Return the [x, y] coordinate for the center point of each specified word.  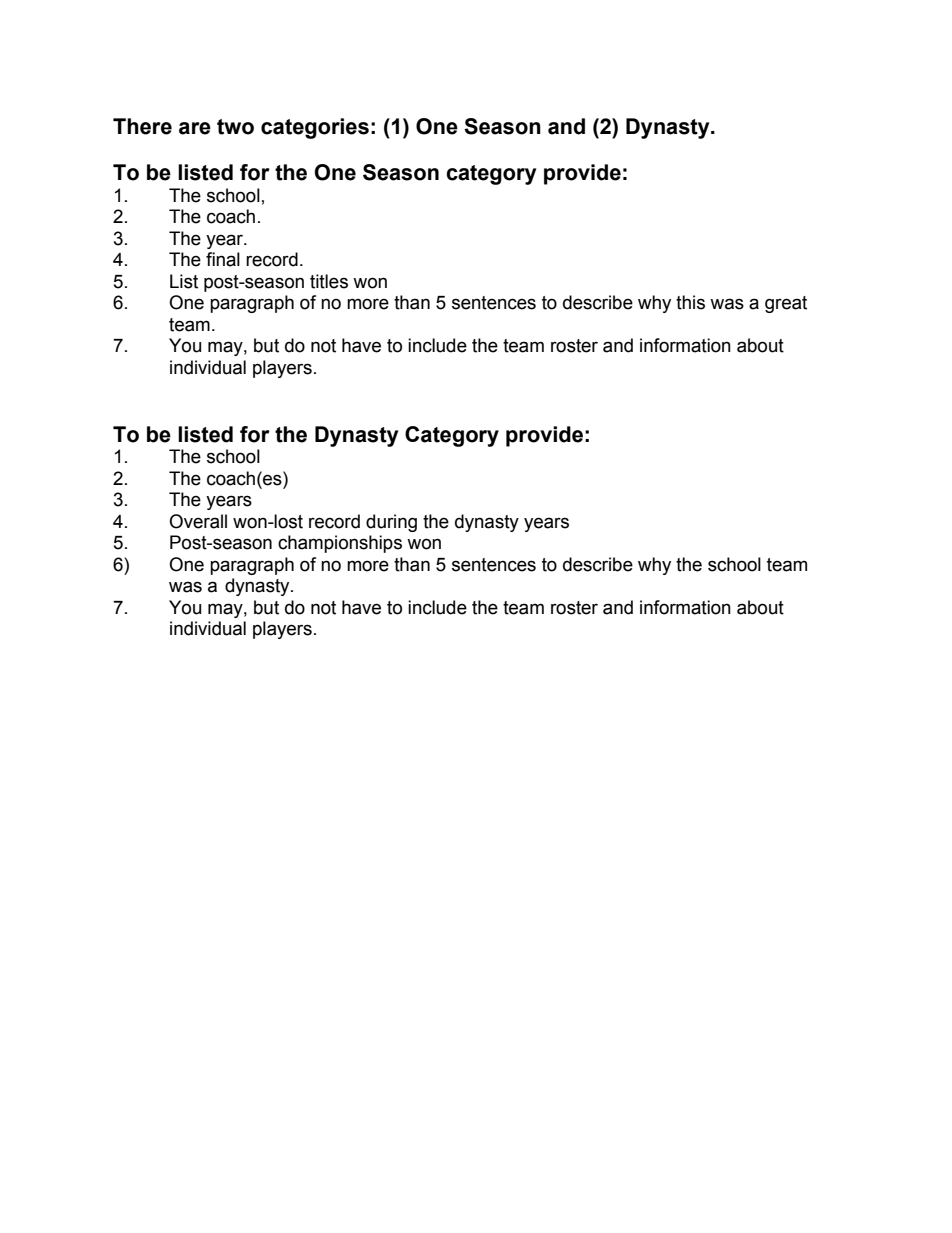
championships [340, 544]
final [223, 259]
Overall [198, 521]
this [690, 302]
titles [329, 281]
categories [315, 128]
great [786, 304]
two [235, 127]
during [391, 523]
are [195, 128]
